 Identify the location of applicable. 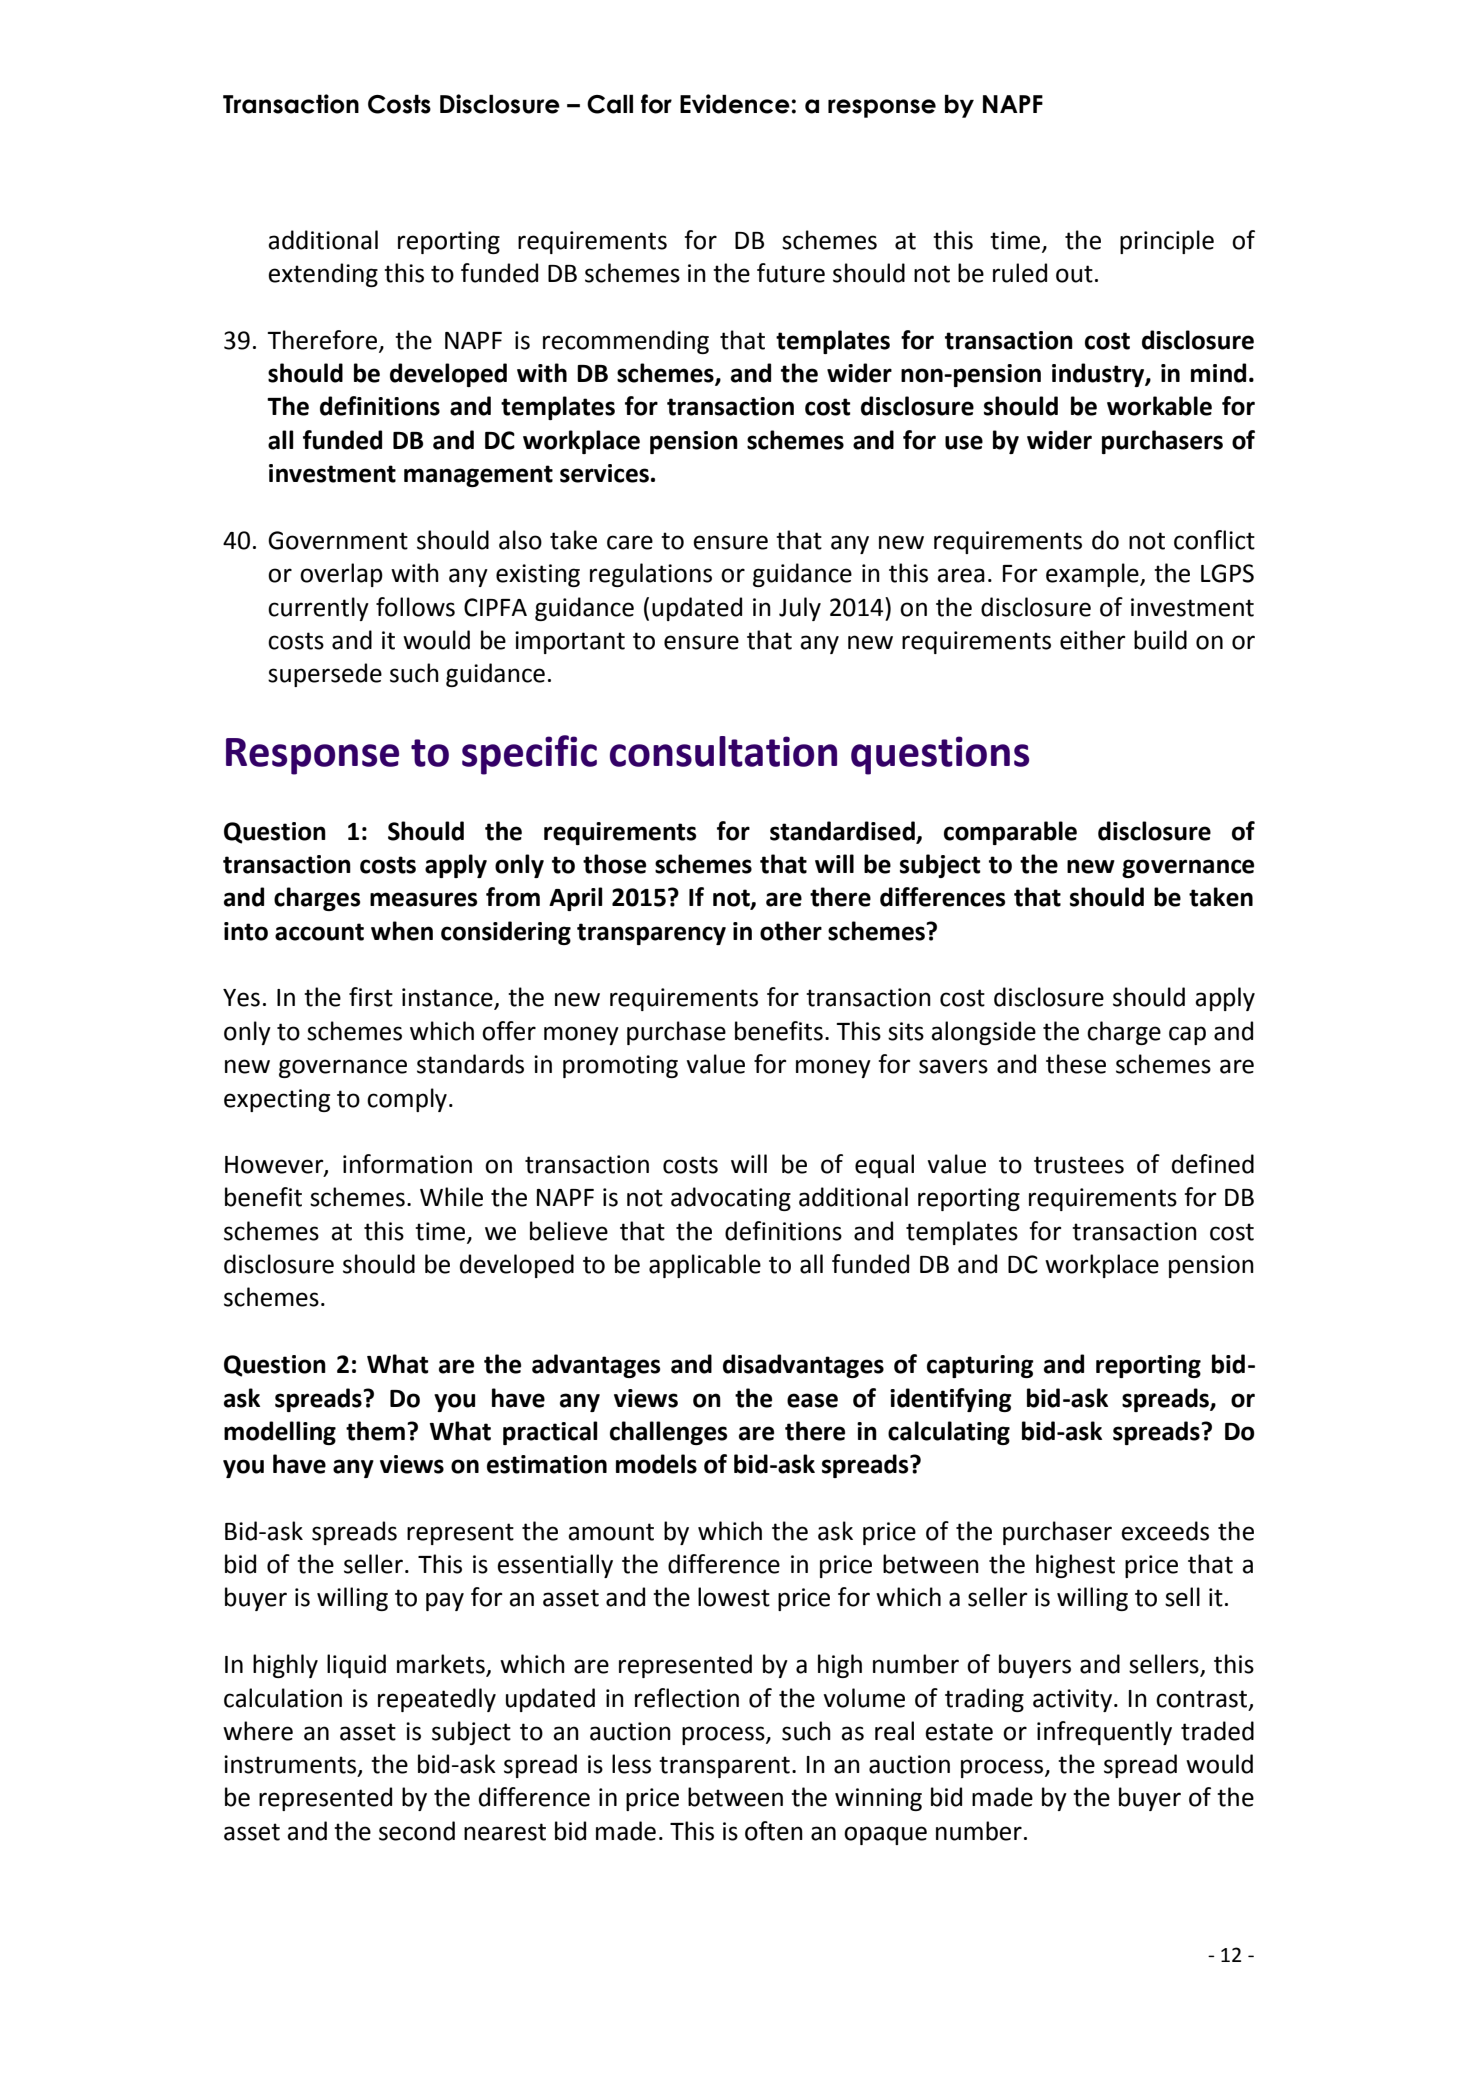
(705, 1266).
